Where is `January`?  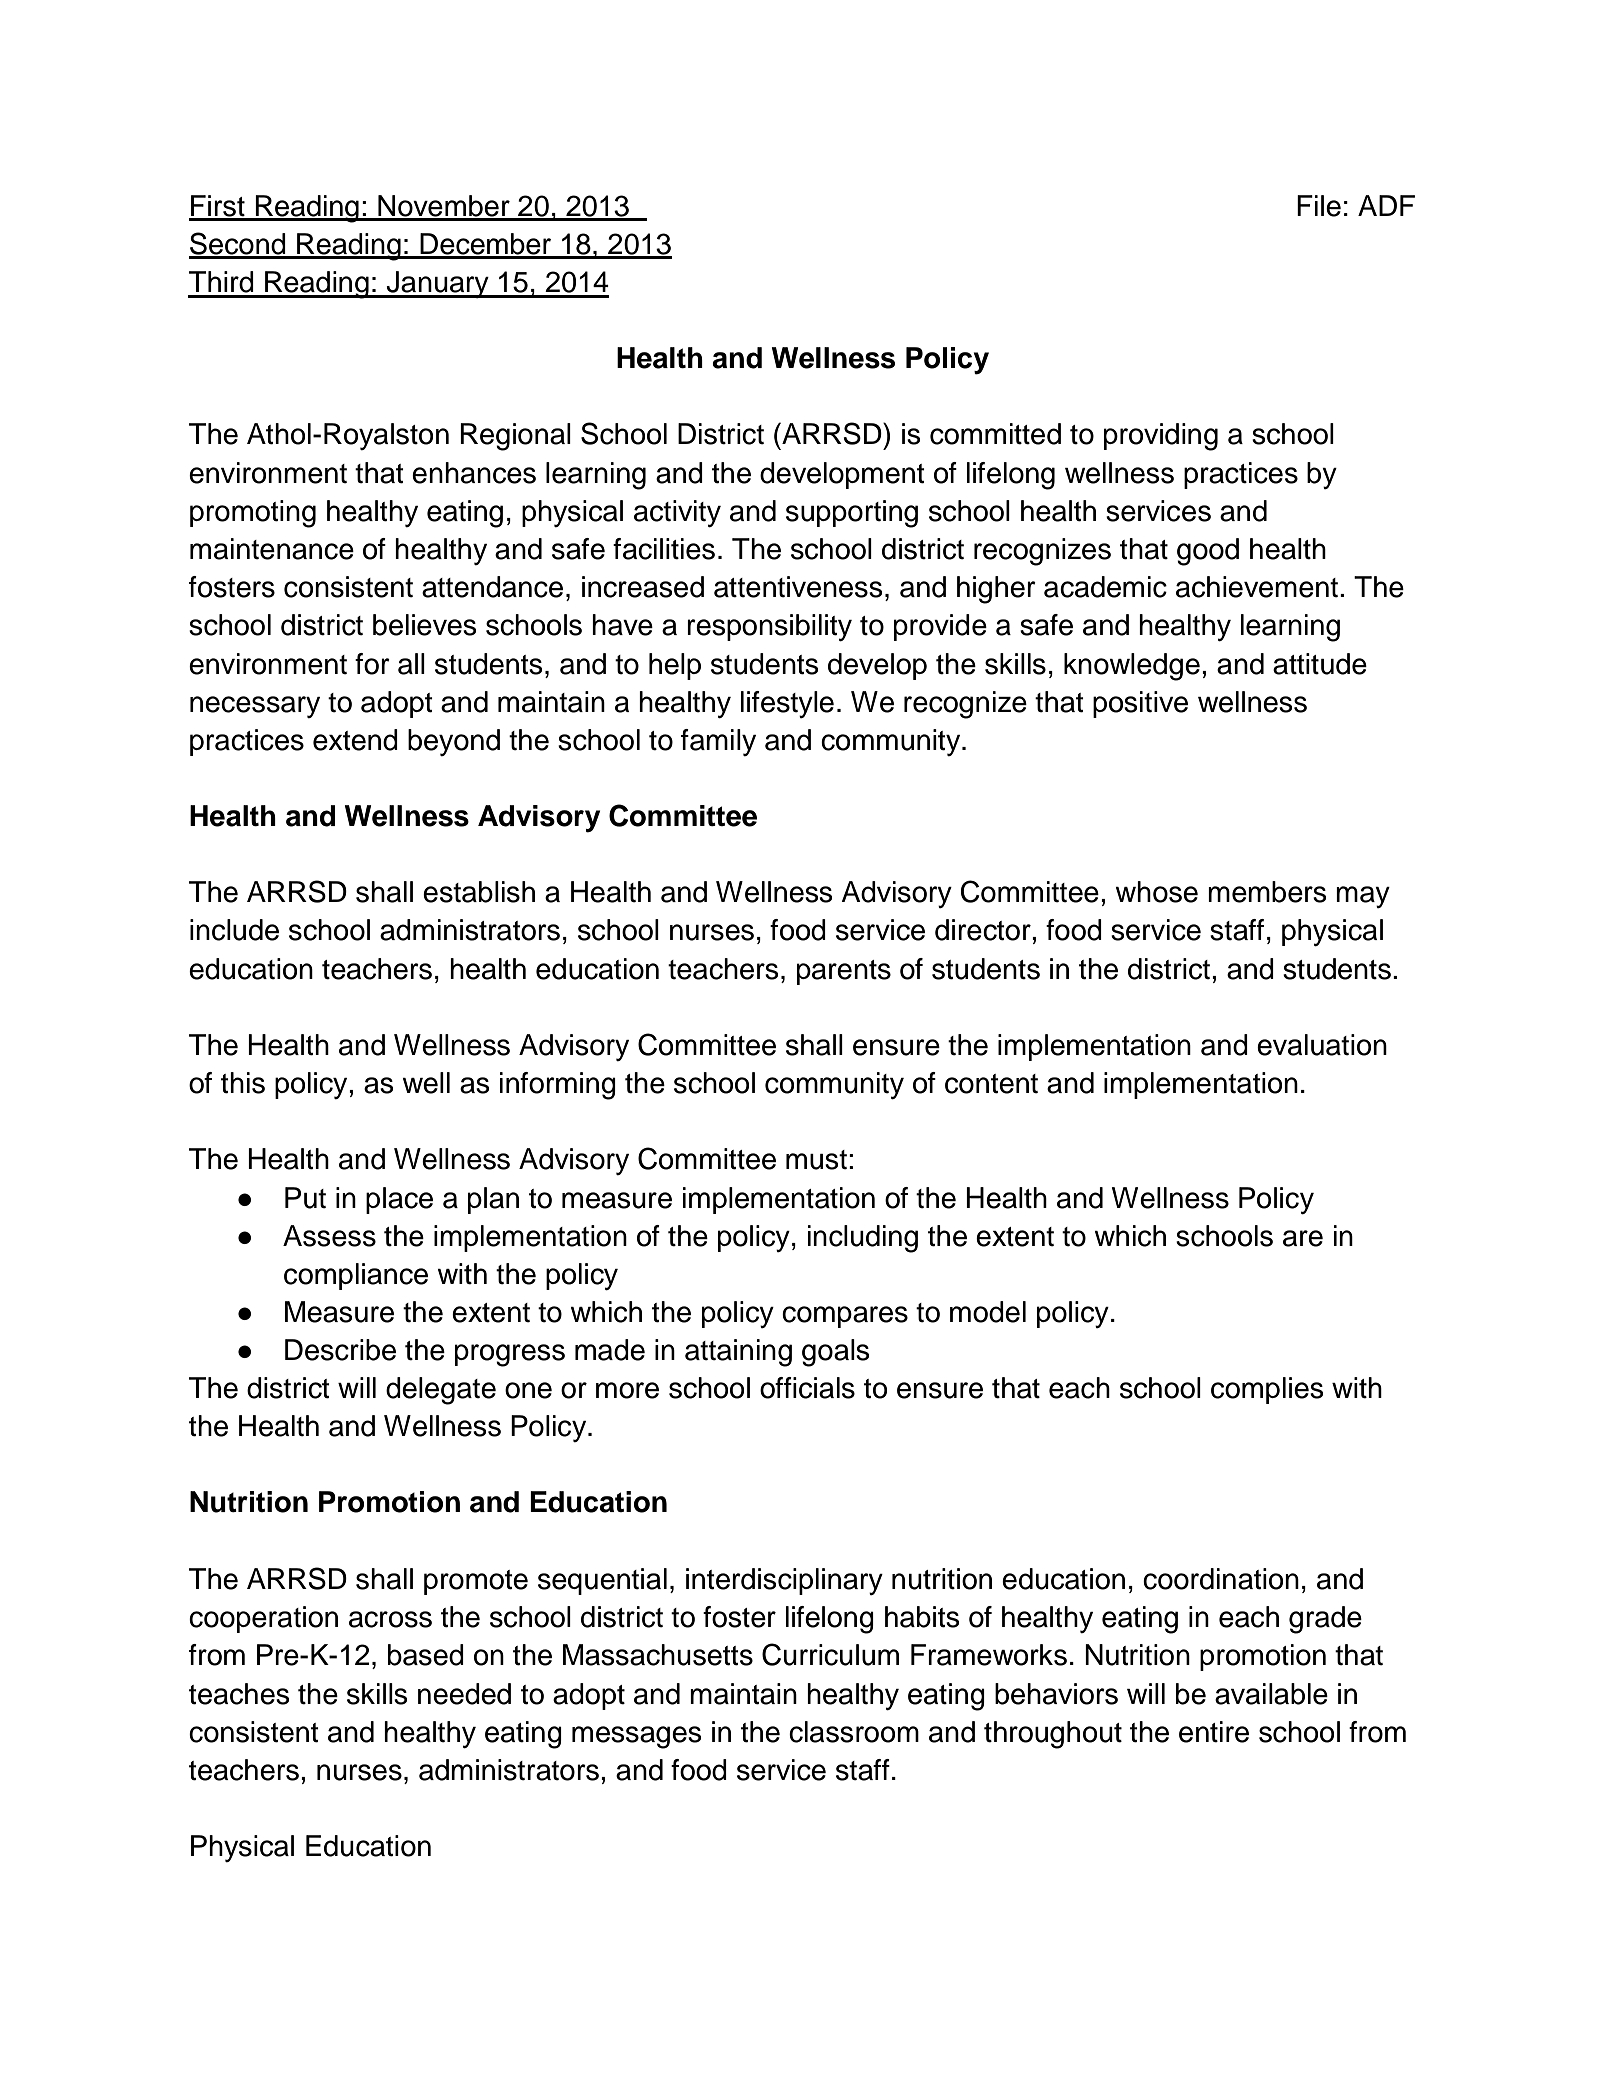 January is located at coordinates (437, 284).
